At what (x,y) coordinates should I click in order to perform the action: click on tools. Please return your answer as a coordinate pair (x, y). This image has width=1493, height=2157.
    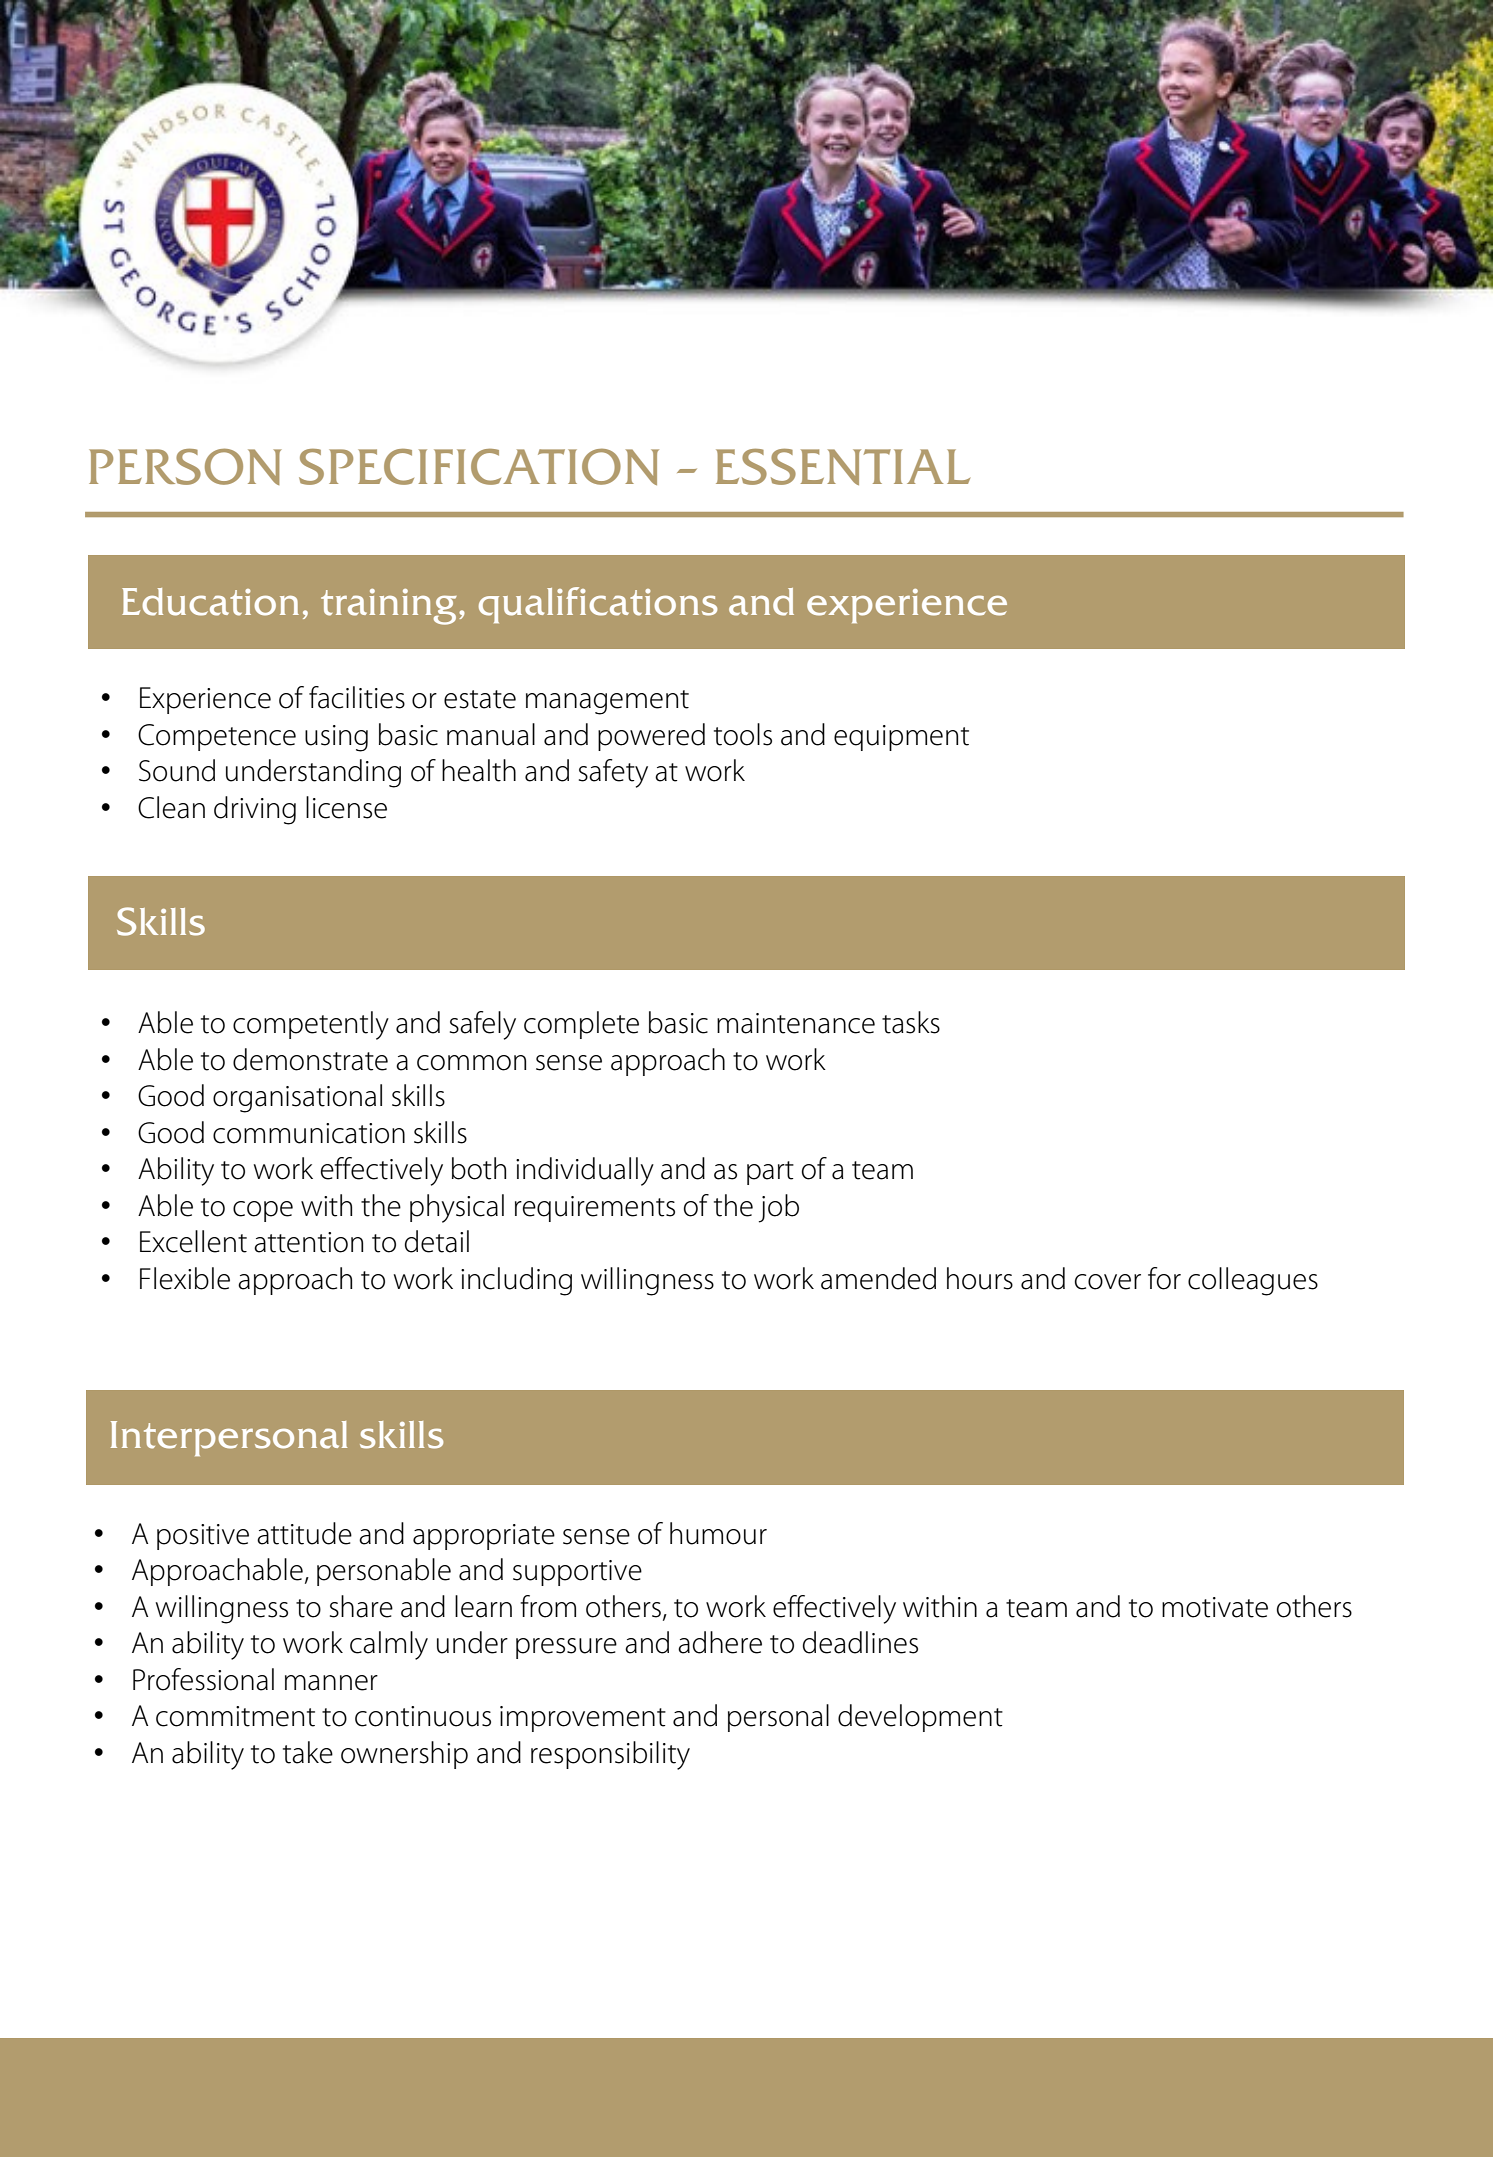
    Looking at the image, I should click on (743, 734).
